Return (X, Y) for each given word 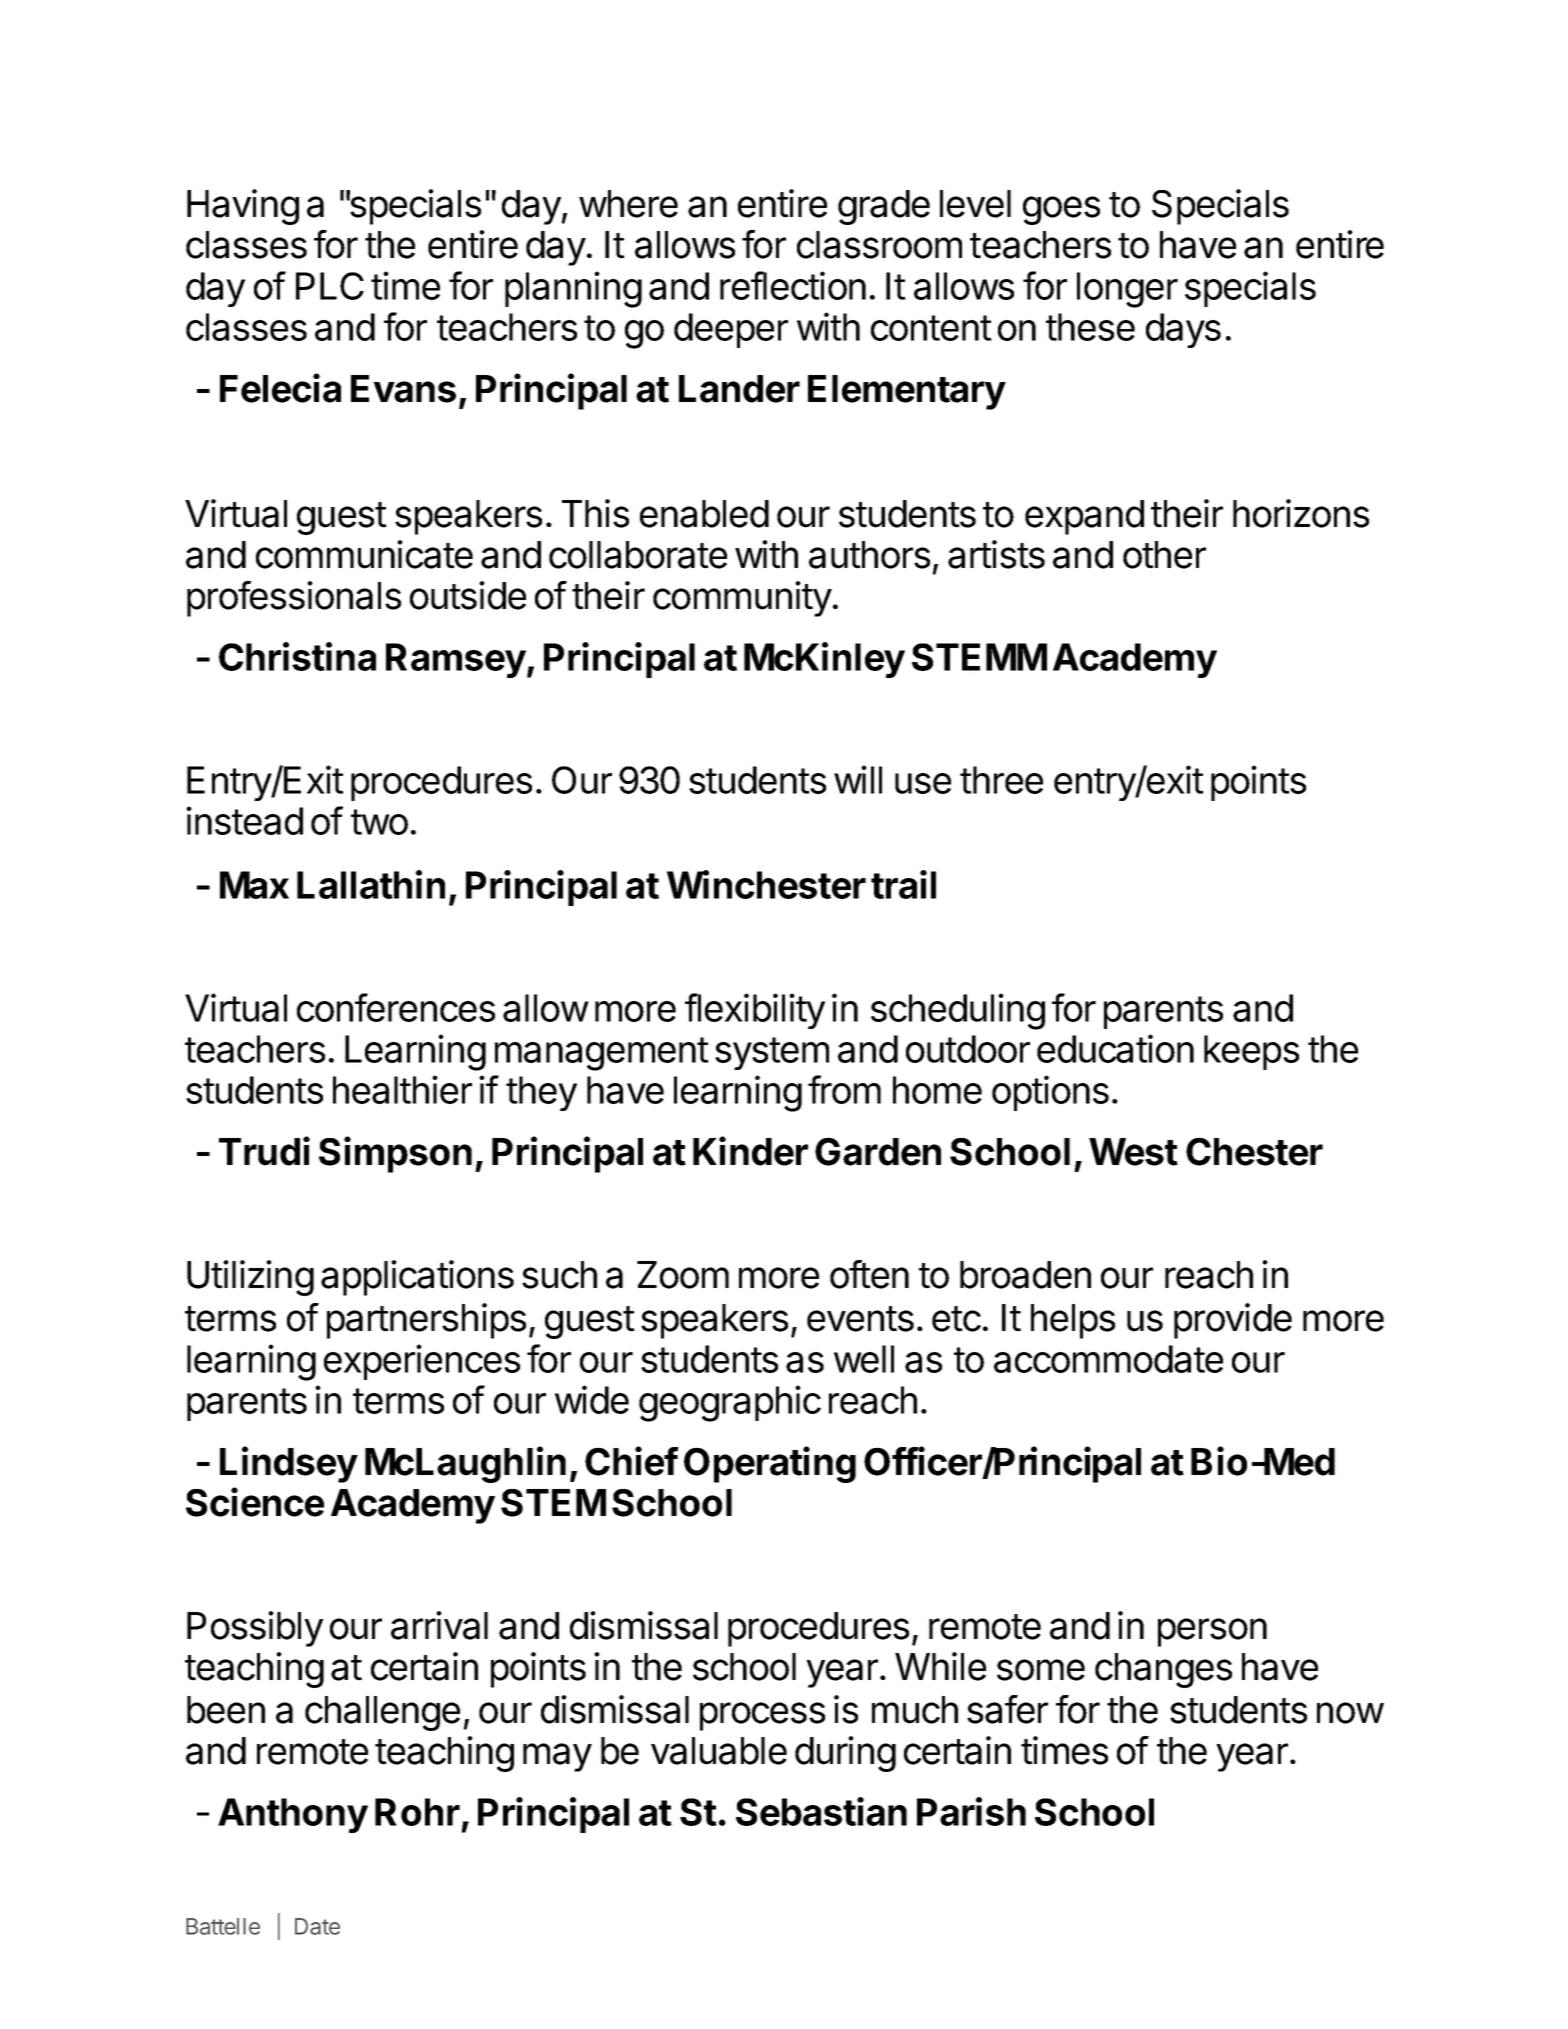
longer (1127, 290)
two (379, 822)
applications (417, 1278)
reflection (793, 285)
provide (1233, 1321)
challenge (382, 1713)
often (869, 1274)
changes (1163, 1670)
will (858, 779)
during (845, 1754)
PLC (330, 286)
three (1001, 780)
